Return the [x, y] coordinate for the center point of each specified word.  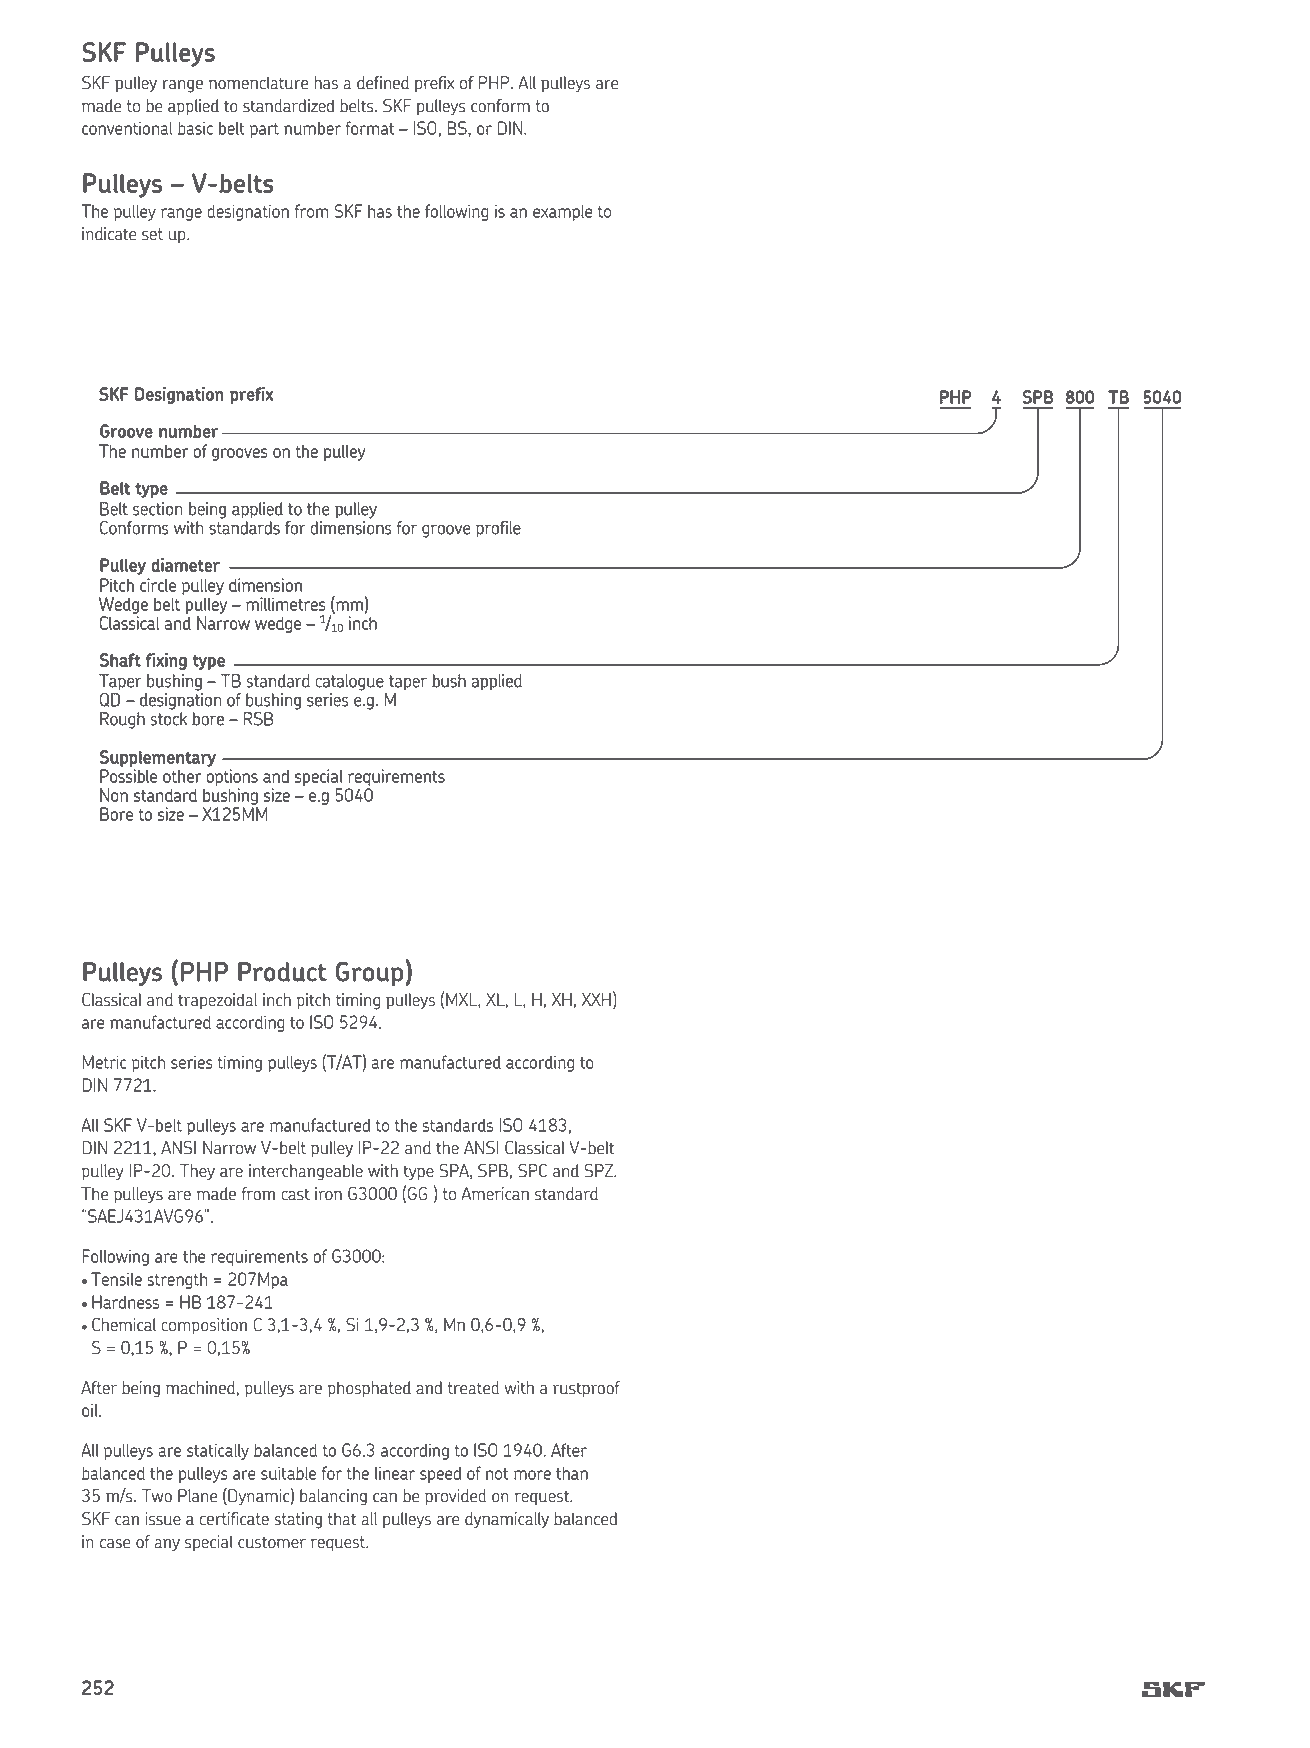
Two [157, 1496]
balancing [333, 1497]
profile [498, 529]
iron [328, 1194]
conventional [127, 128]
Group [369, 973]
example [562, 213]
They [197, 1172]
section [157, 509]
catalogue [349, 682]
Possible [128, 776]
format [369, 128]
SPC [532, 1170]
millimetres [285, 604]
